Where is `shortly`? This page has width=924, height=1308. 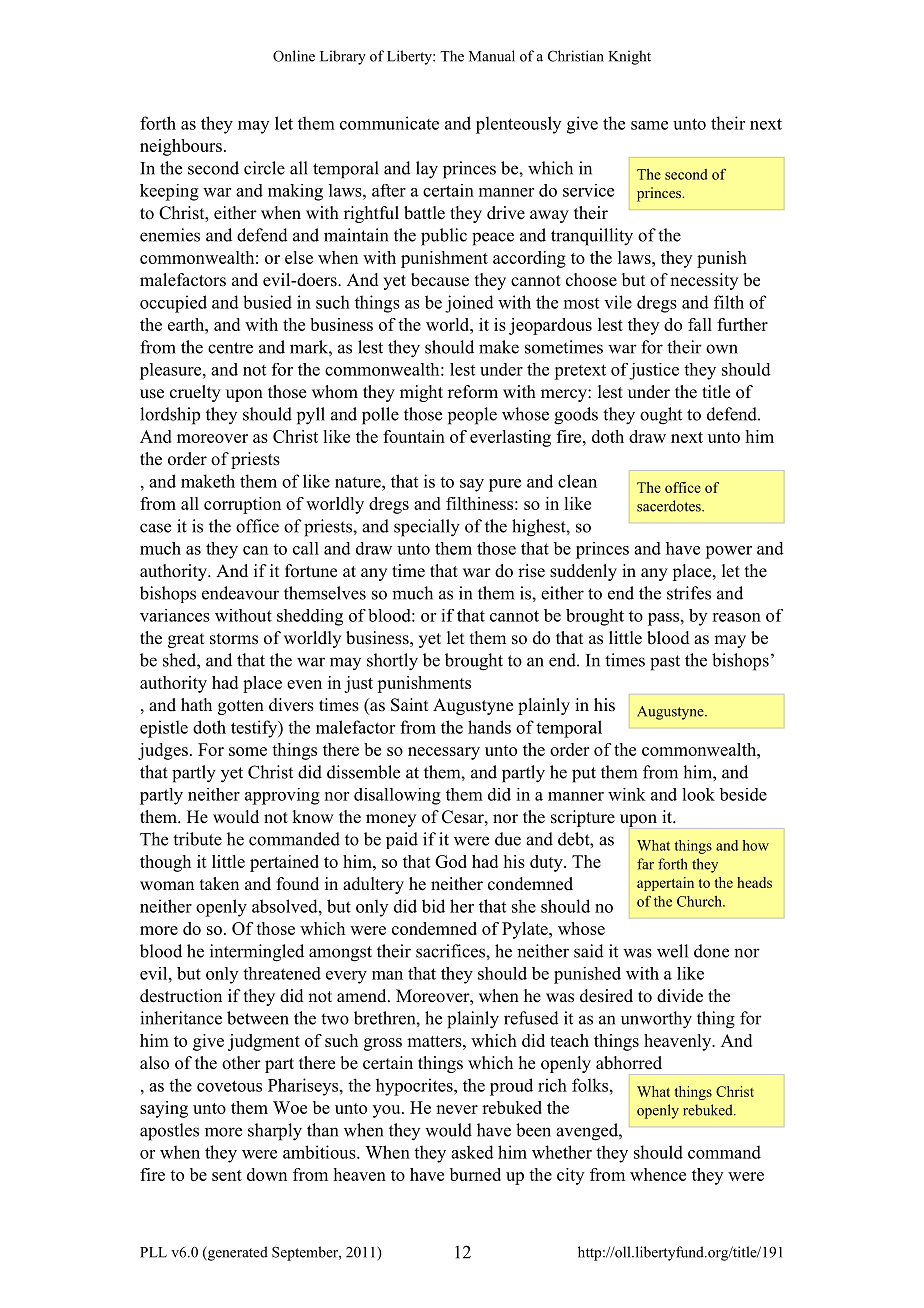 shortly is located at coordinates (392, 662).
